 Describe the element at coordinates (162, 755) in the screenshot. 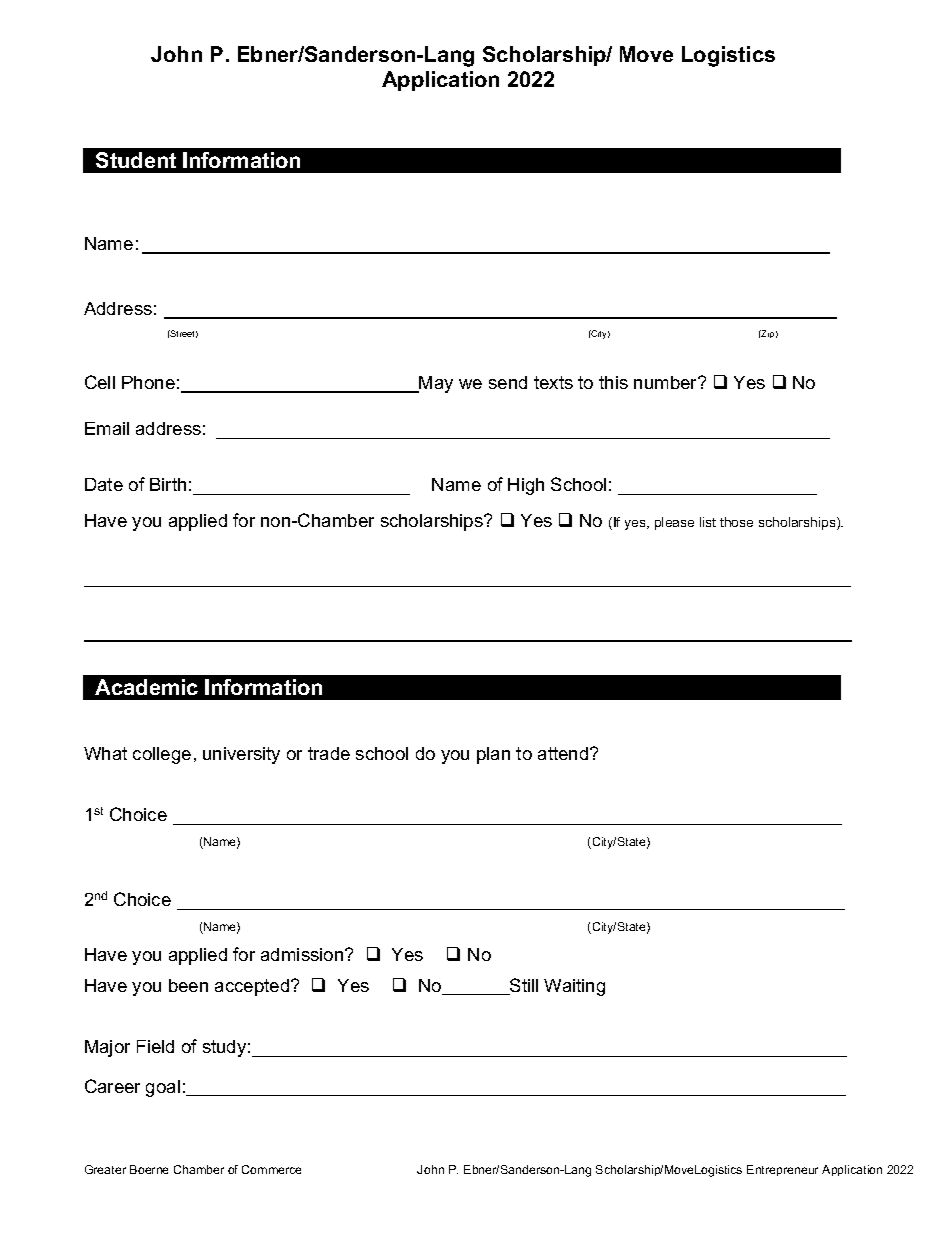

I see `college` at that location.
